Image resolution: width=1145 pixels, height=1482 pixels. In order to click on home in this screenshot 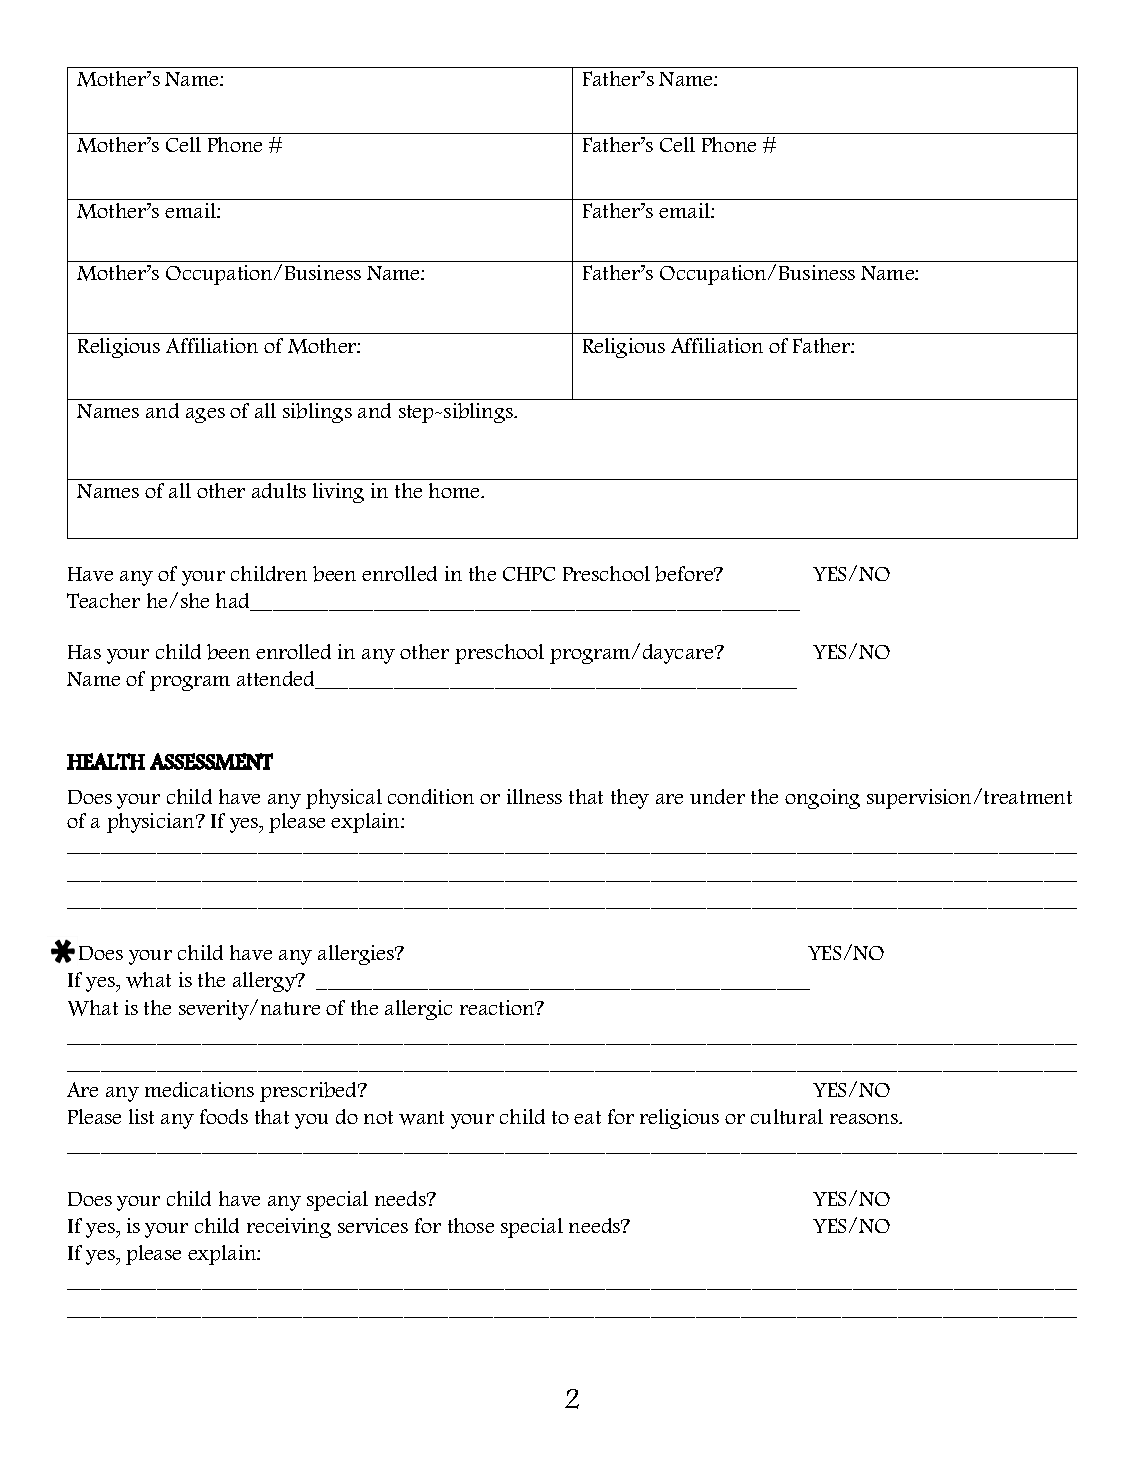, I will do `click(455, 490)`.
